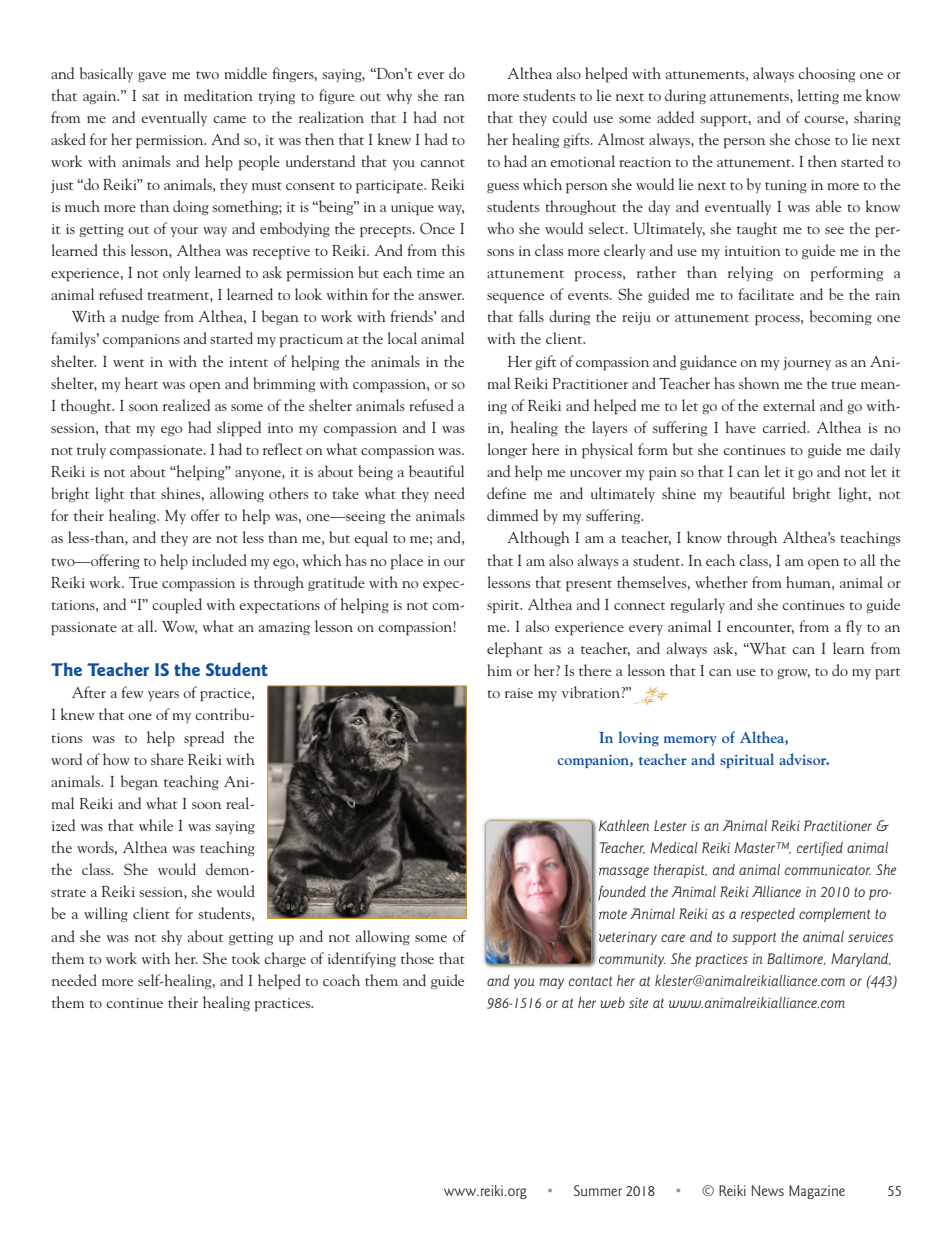  Describe the element at coordinates (598, 1190) in the document. I see `Summer` at that location.
